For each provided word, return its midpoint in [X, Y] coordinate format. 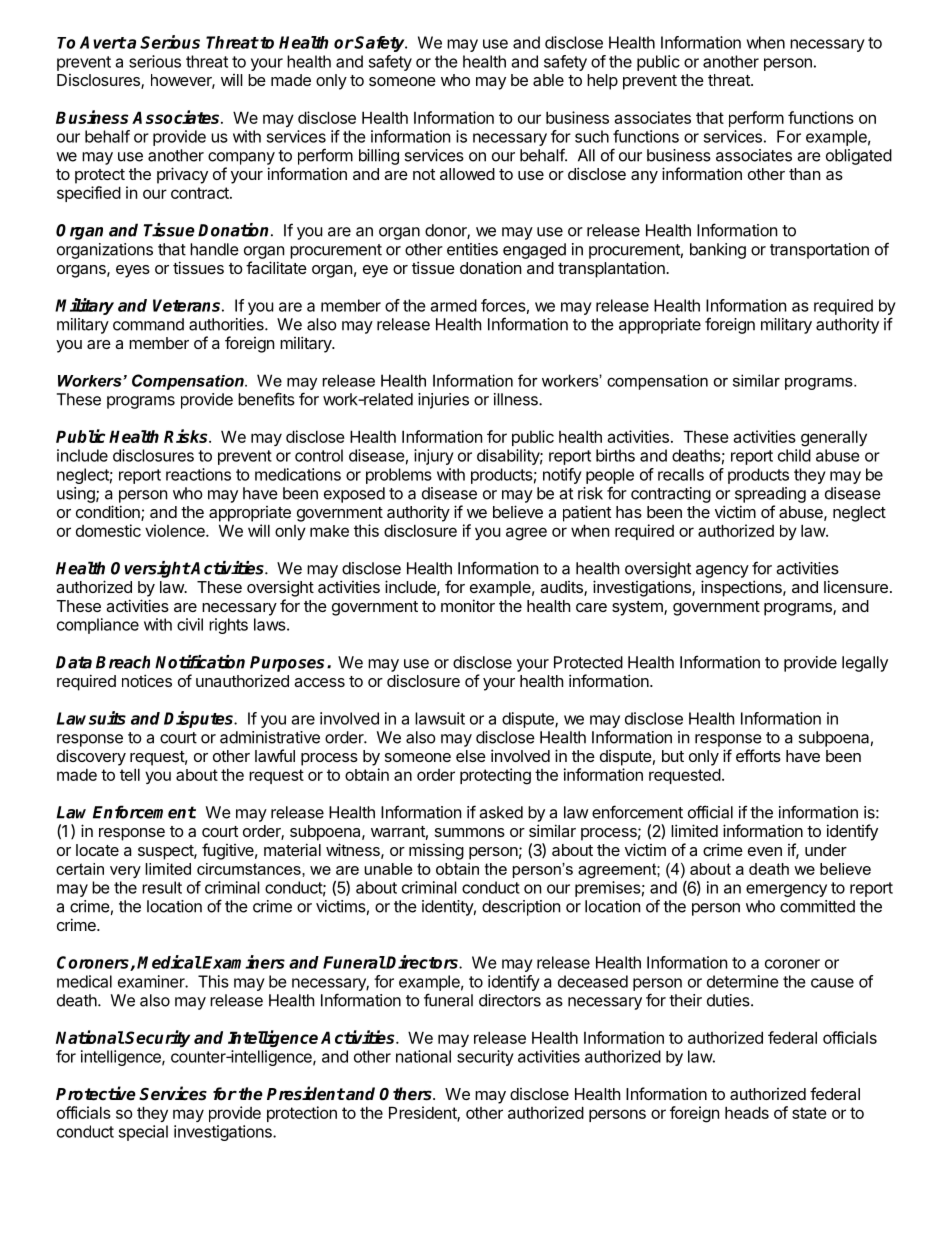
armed [454, 305]
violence [176, 530]
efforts [758, 755]
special [143, 1133]
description [521, 908]
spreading [770, 495]
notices [147, 680]
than [804, 174]
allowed [467, 174]
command [148, 324]
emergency [786, 890]
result [162, 887]
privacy [182, 175]
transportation [819, 251]
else [471, 756]
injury [434, 457]
